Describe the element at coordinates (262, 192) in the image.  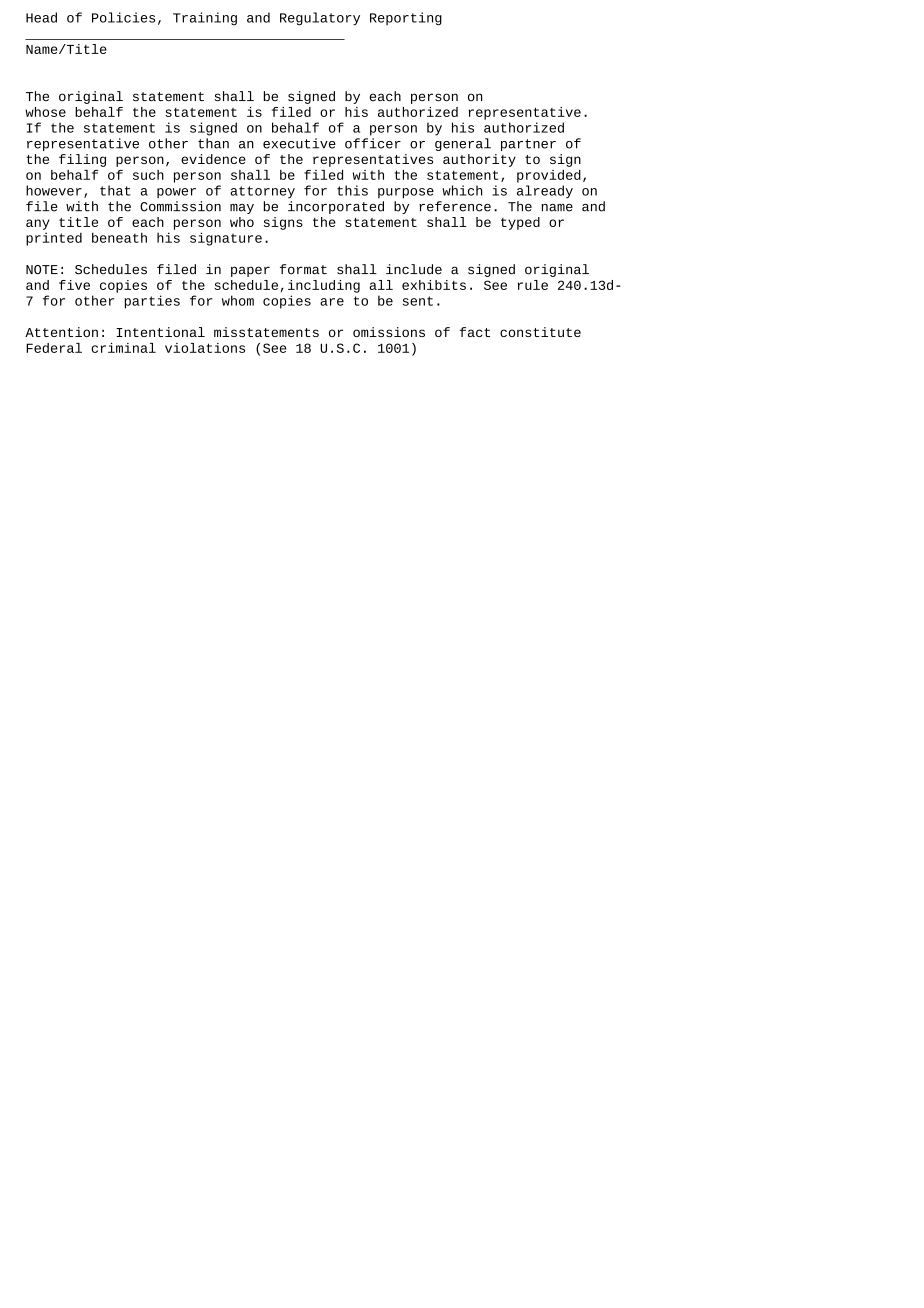
I see `attorney` at that location.
